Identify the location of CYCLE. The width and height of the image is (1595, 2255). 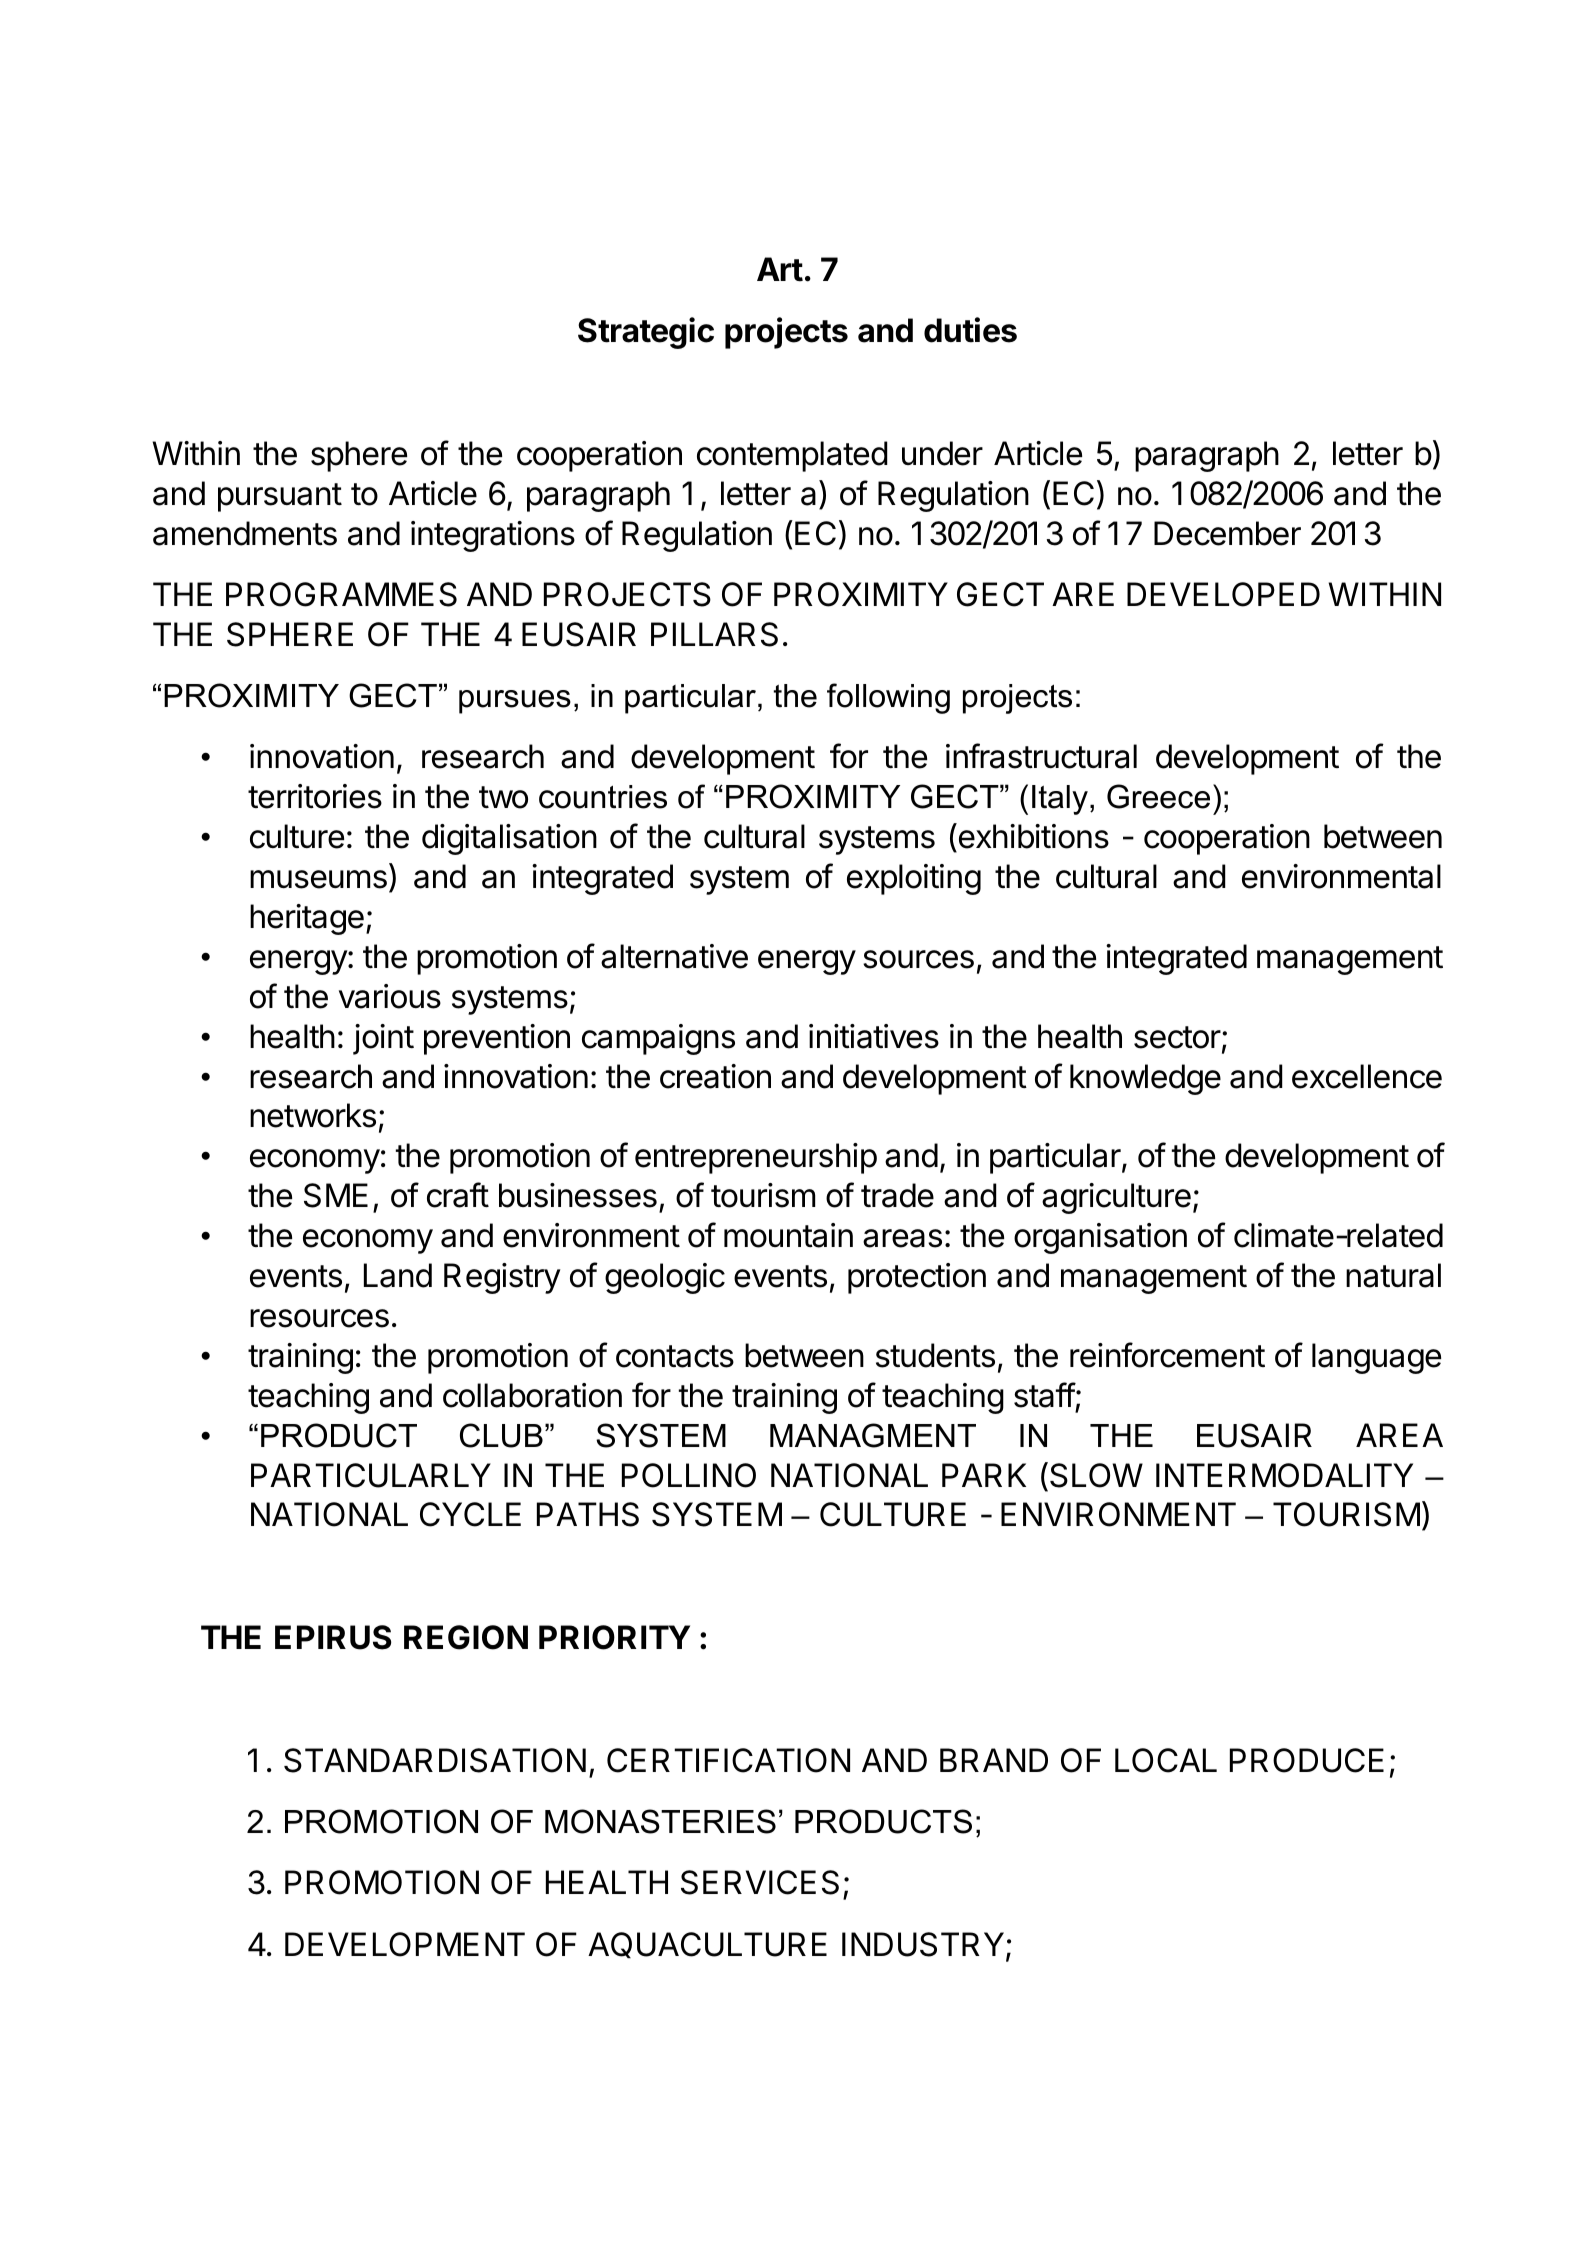
(470, 1514).
